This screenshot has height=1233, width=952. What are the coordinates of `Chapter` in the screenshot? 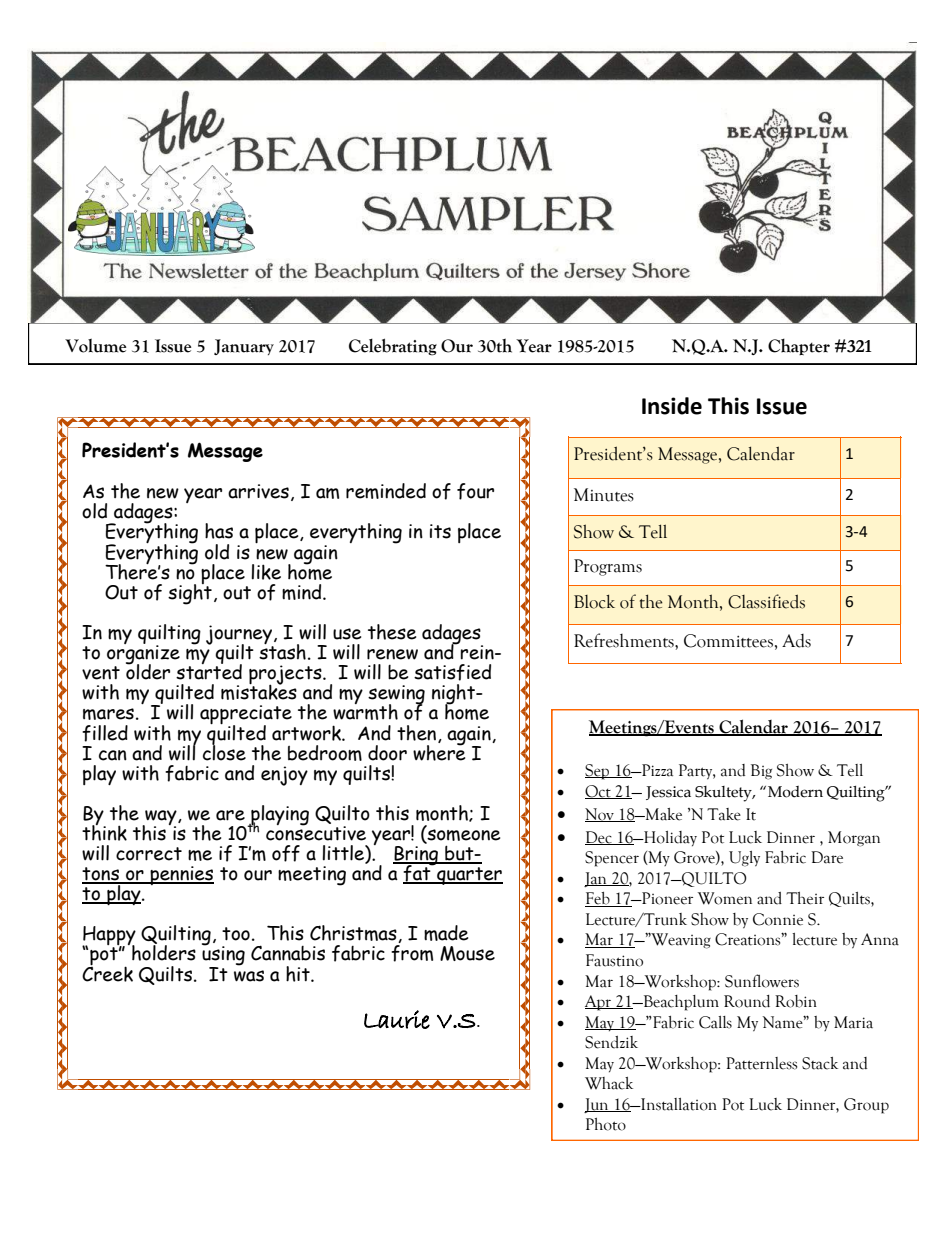 It's located at (799, 346).
